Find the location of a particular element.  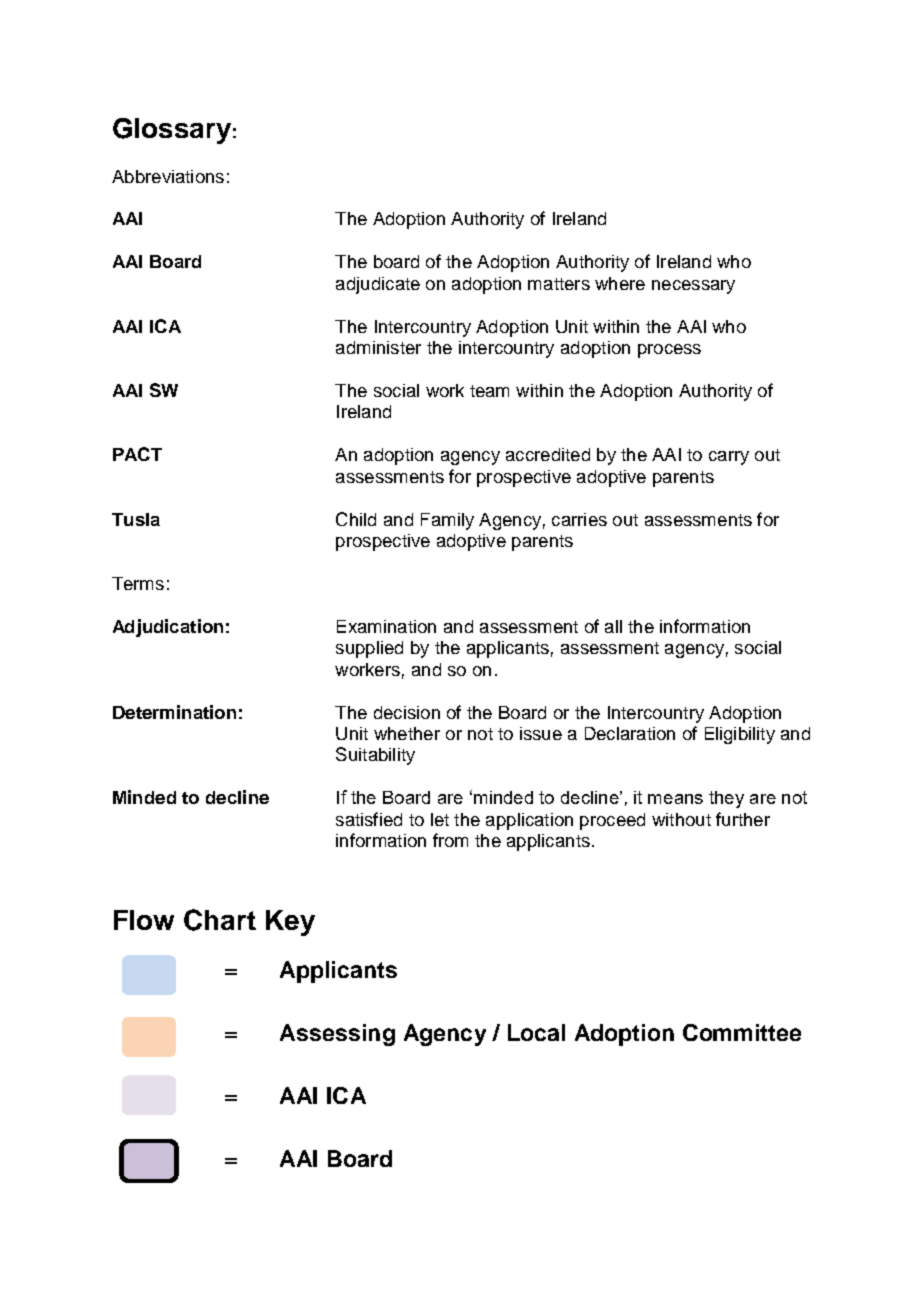

all is located at coordinates (613, 626).
